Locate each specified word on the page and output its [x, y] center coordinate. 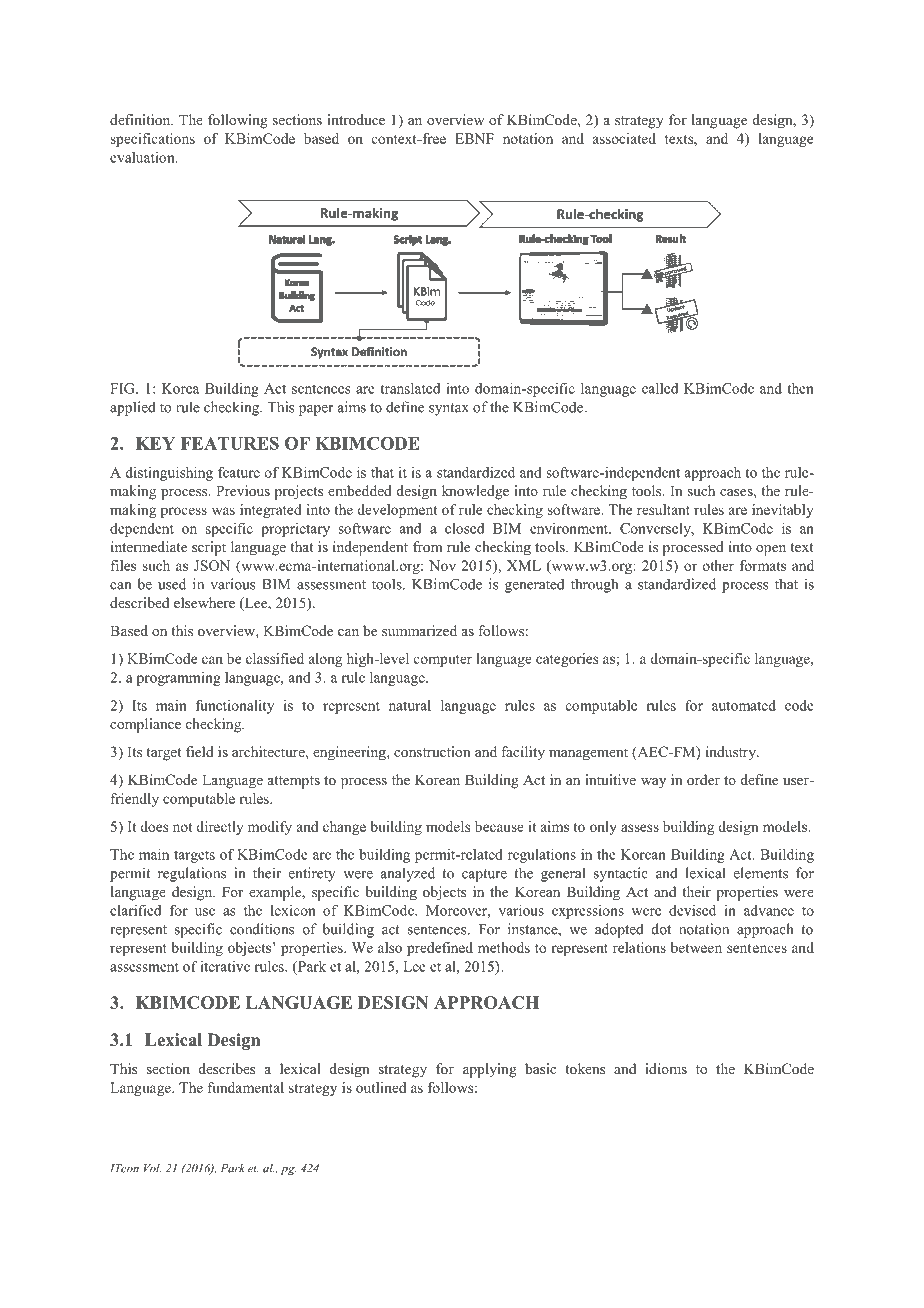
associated [624, 138]
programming [179, 679]
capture [484, 875]
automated [744, 705]
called [660, 388]
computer [443, 661]
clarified [135, 910]
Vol [152, 1168]
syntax [449, 409]
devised [692, 910]
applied [133, 408]
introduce [356, 119]
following [238, 121]
